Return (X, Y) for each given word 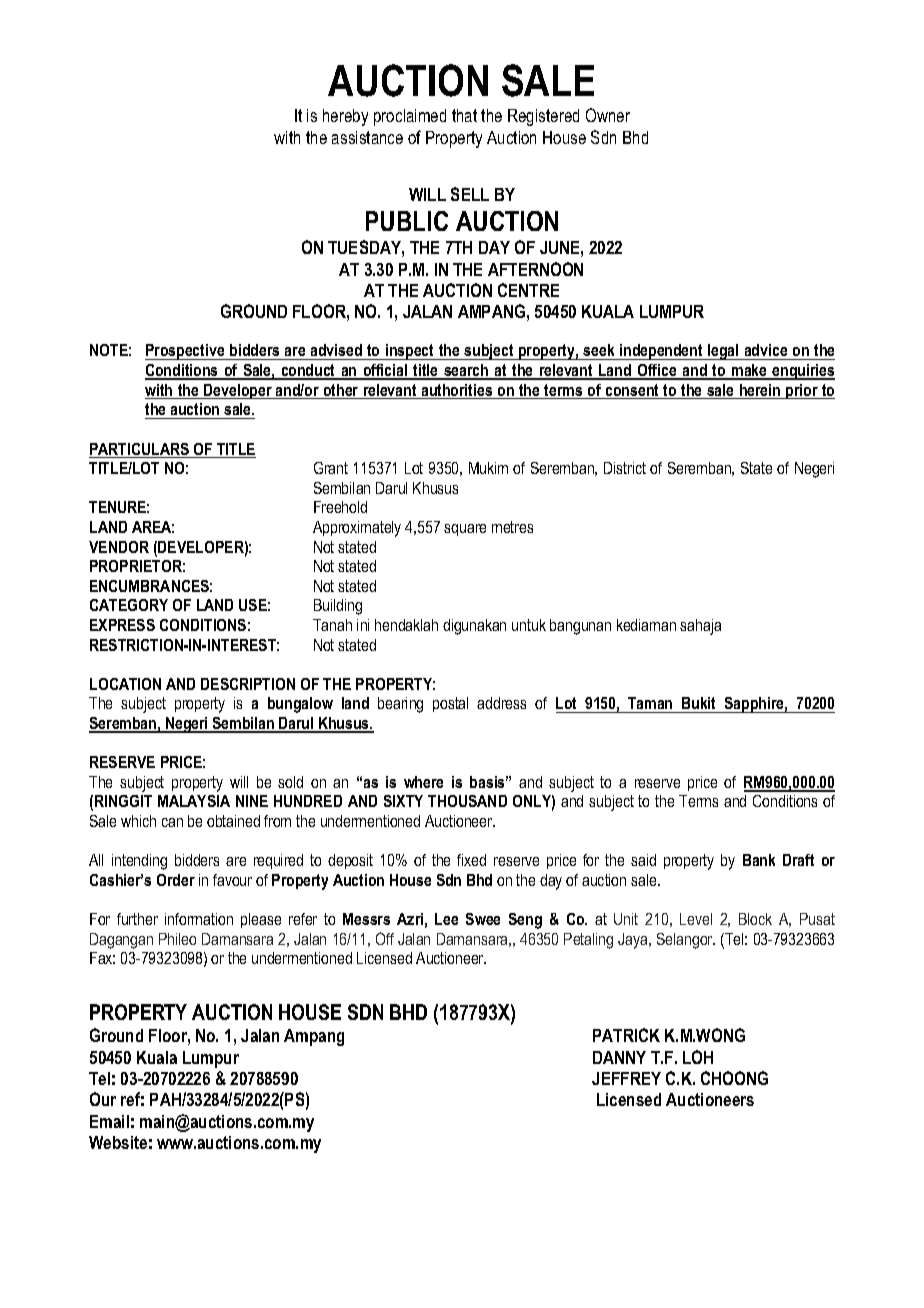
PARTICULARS (140, 450)
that (464, 115)
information (199, 919)
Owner (608, 115)
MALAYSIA (194, 801)
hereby (345, 117)
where (423, 782)
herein (760, 391)
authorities (457, 391)
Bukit (699, 705)
